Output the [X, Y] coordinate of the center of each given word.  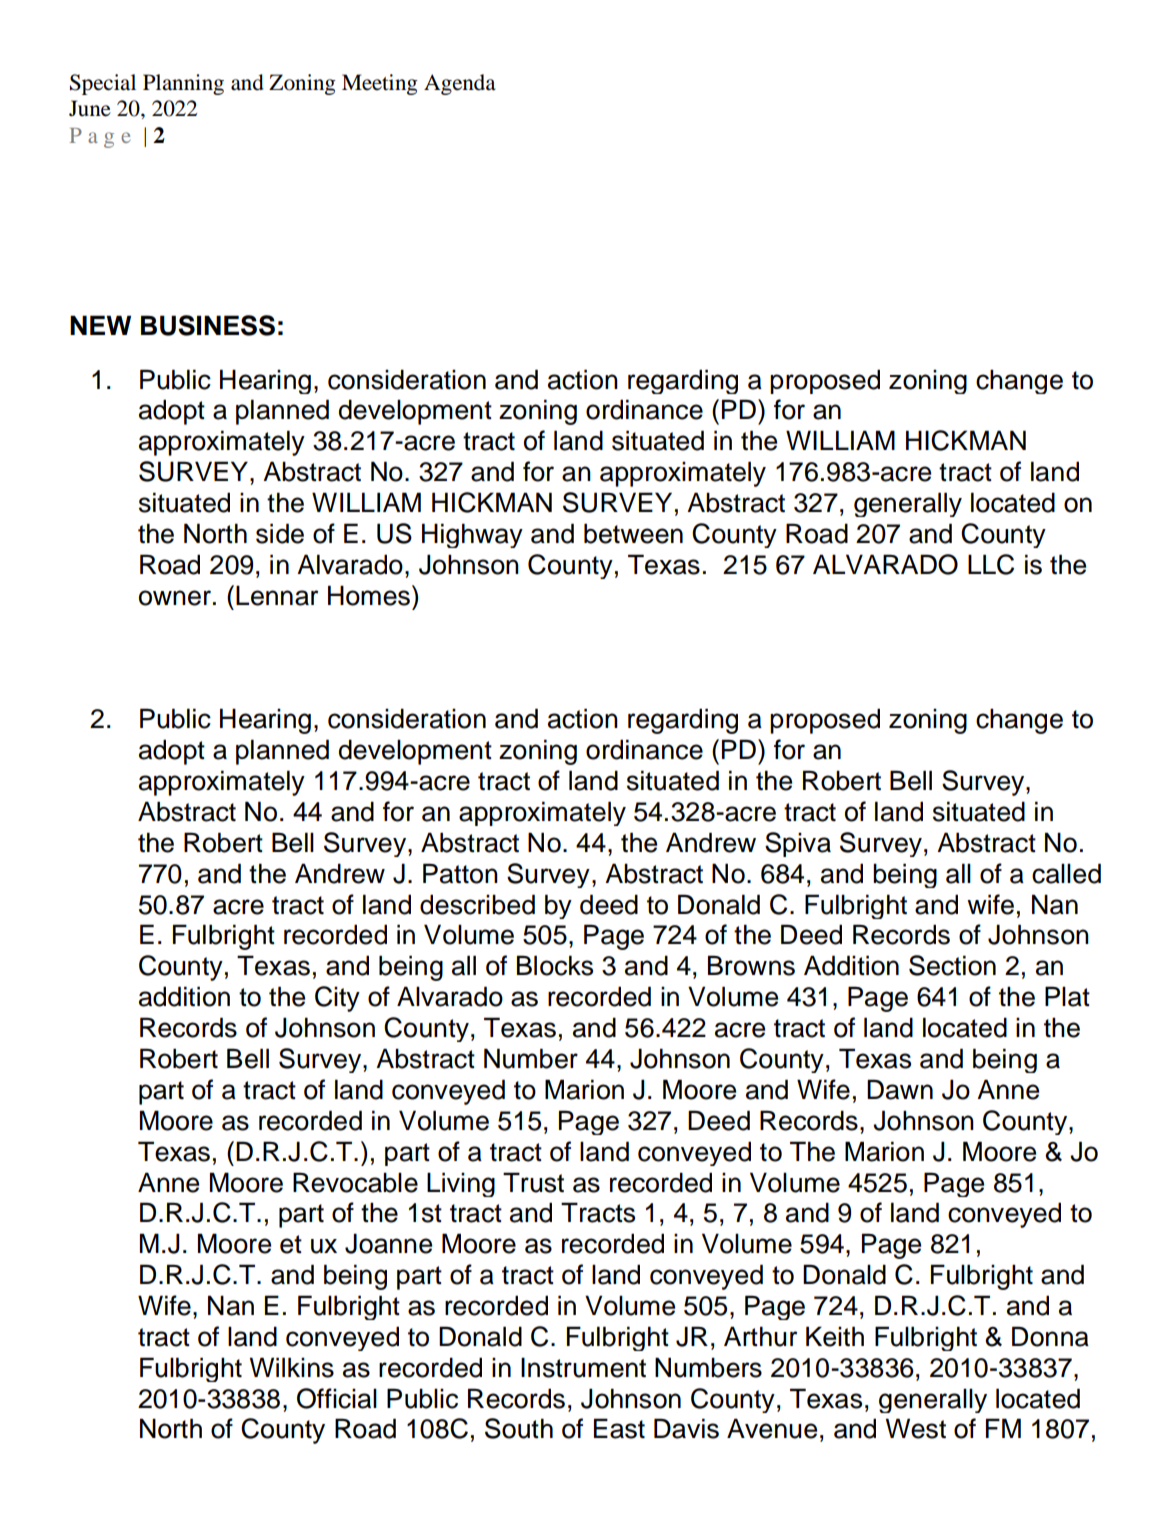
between [633, 533]
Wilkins [292, 1367]
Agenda [460, 84]
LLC [991, 564]
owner [175, 598]
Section [952, 965]
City [337, 999]
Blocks [555, 965]
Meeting [380, 84]
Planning [183, 84]
